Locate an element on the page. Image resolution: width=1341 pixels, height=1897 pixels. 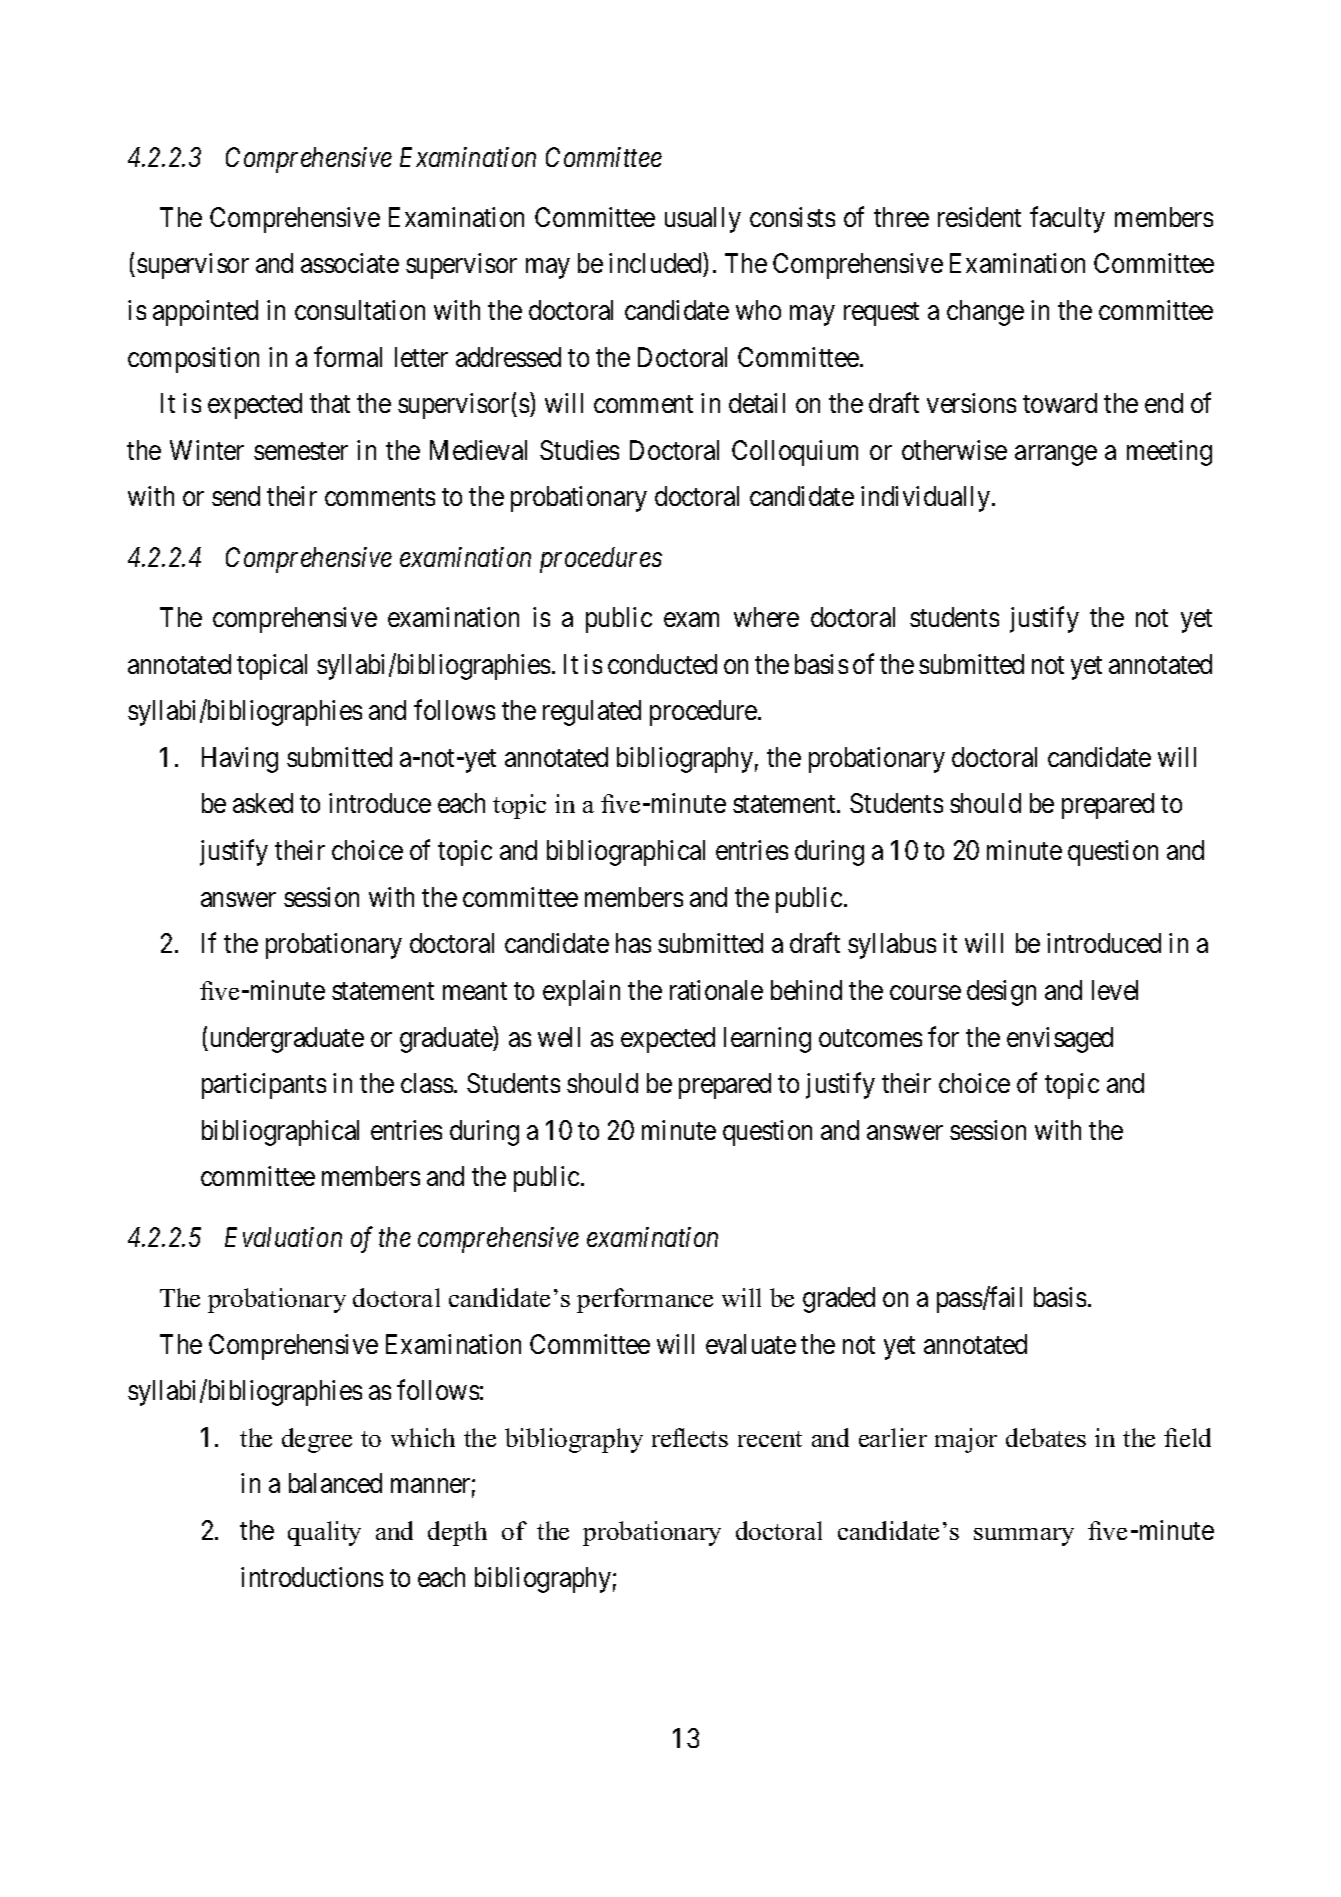
asked is located at coordinates (263, 803).
